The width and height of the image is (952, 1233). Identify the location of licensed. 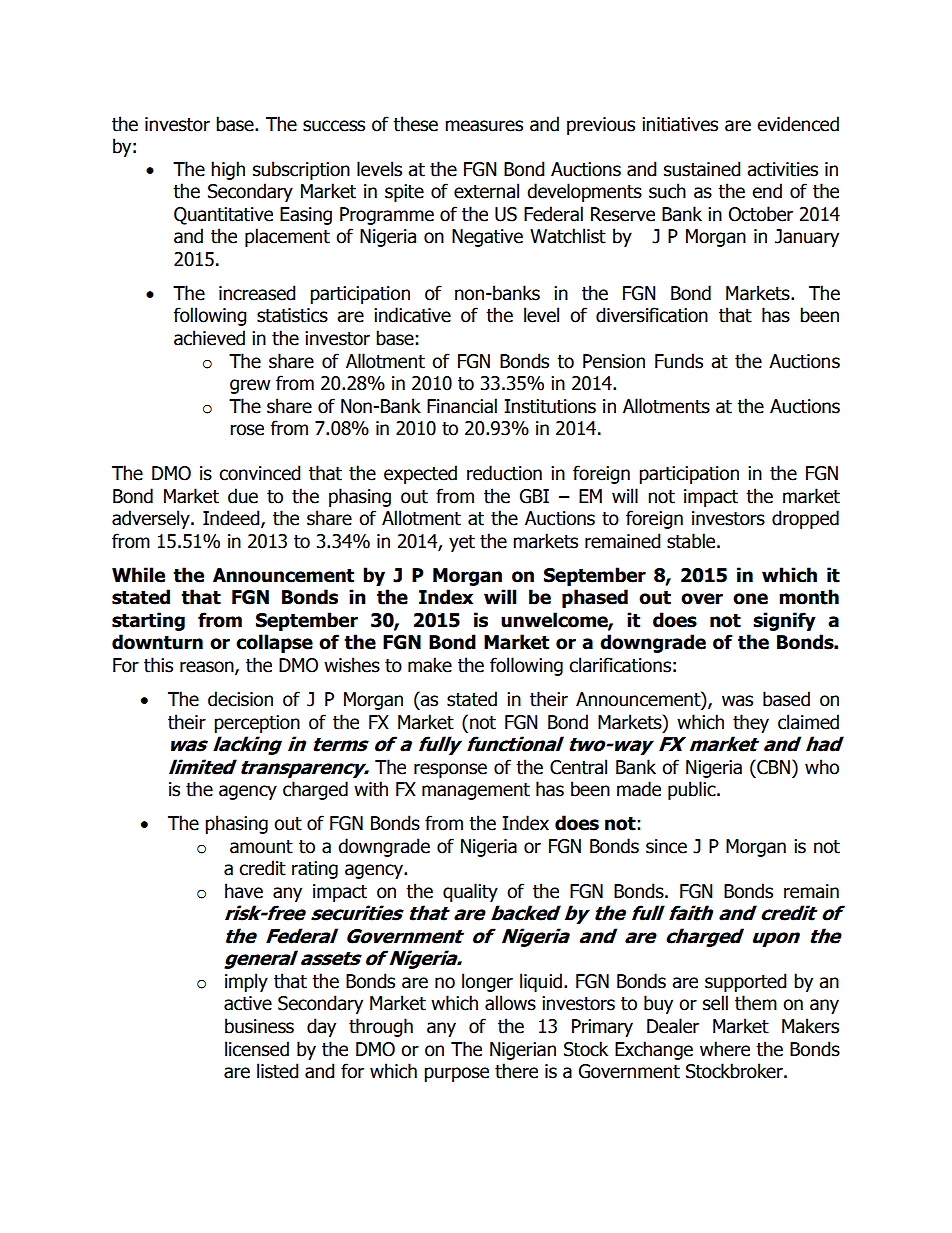
(257, 1049).
